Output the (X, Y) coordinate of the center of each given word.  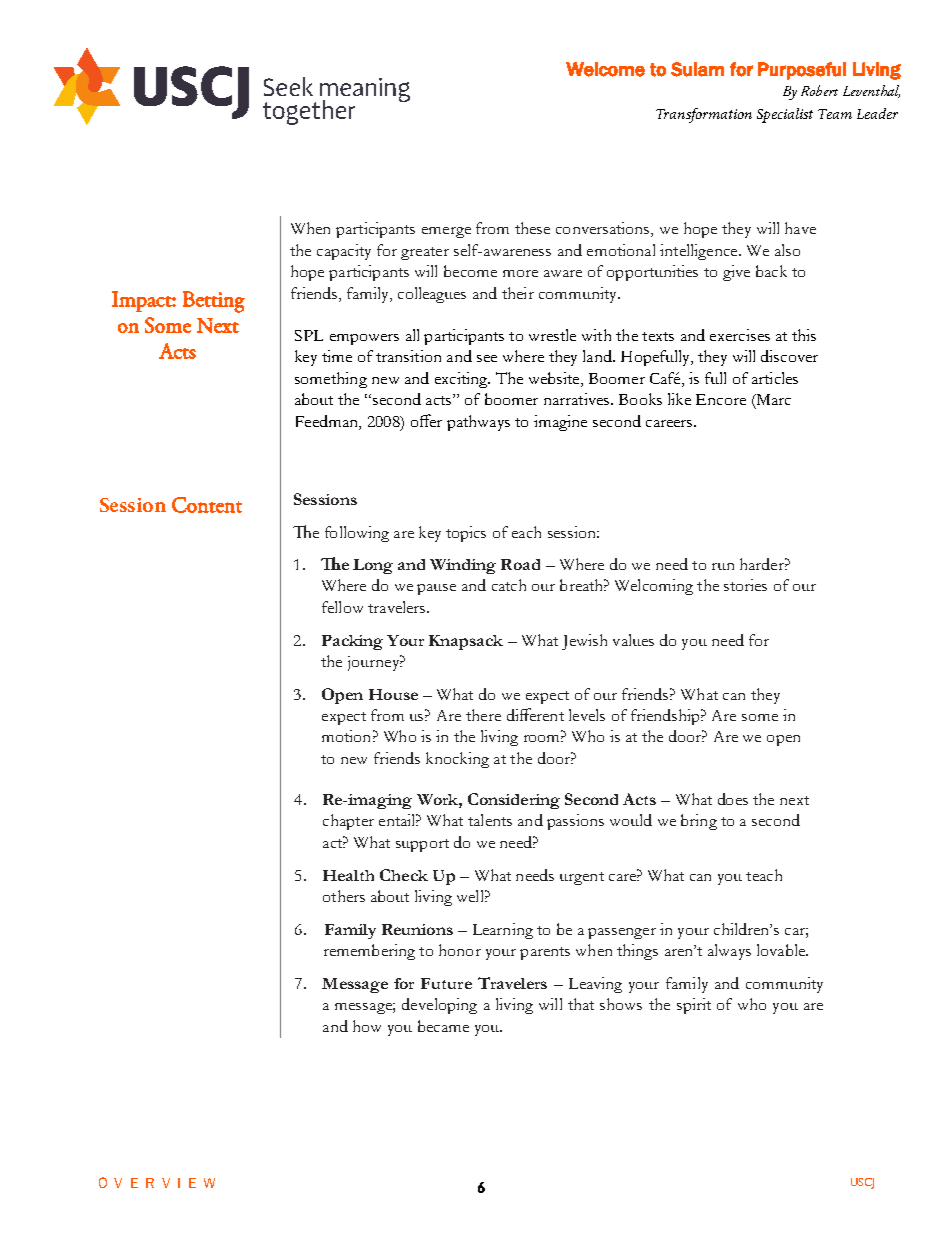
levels (587, 715)
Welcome (605, 69)
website (555, 379)
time (337, 356)
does (733, 799)
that (581, 1004)
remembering (369, 952)
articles (775, 378)
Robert (819, 90)
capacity (344, 252)
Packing (352, 642)
